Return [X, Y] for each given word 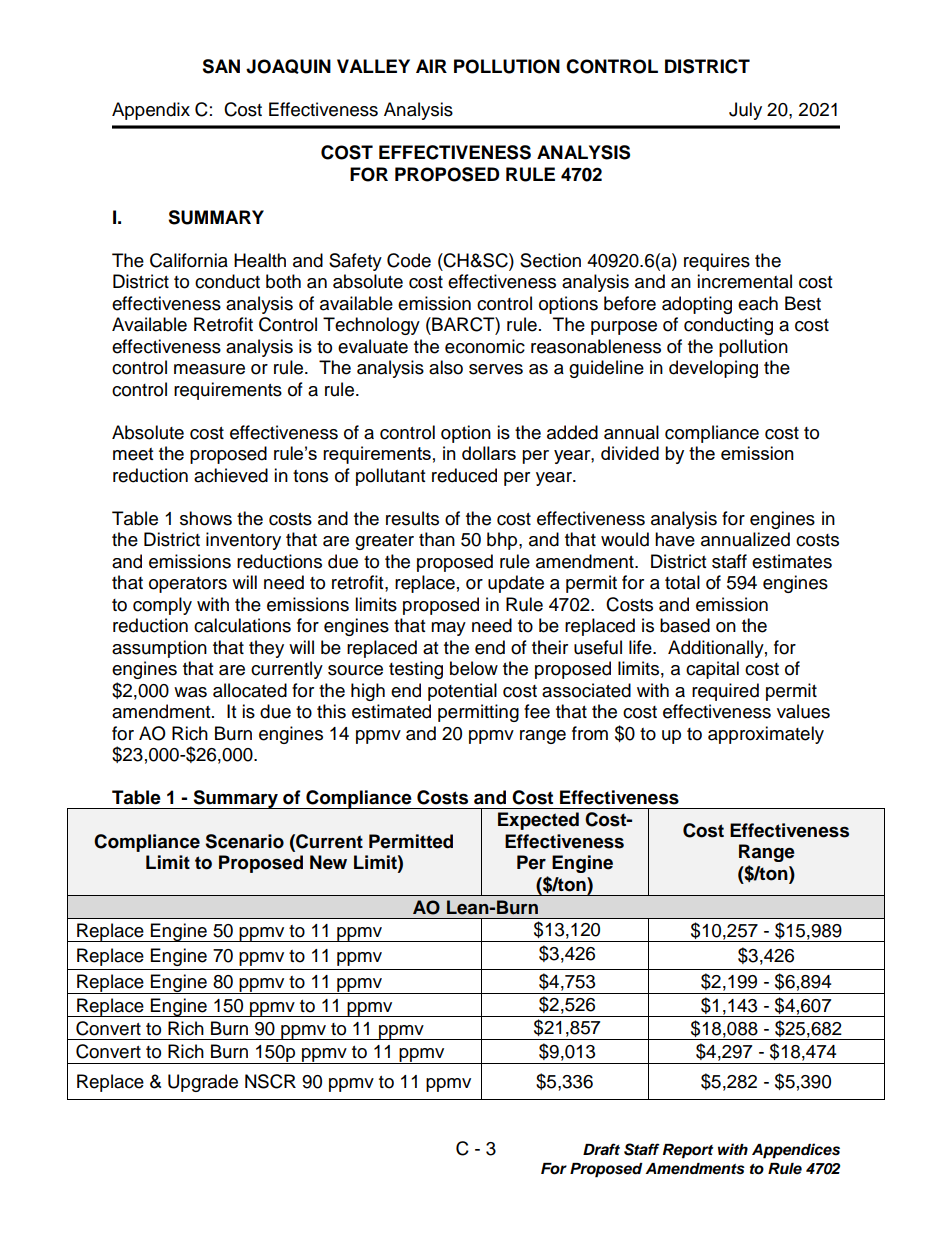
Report [688, 1151]
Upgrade [203, 1083]
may [448, 629]
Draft [601, 1149]
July [745, 111]
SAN [221, 66]
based [685, 625]
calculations [242, 625]
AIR [431, 66]
